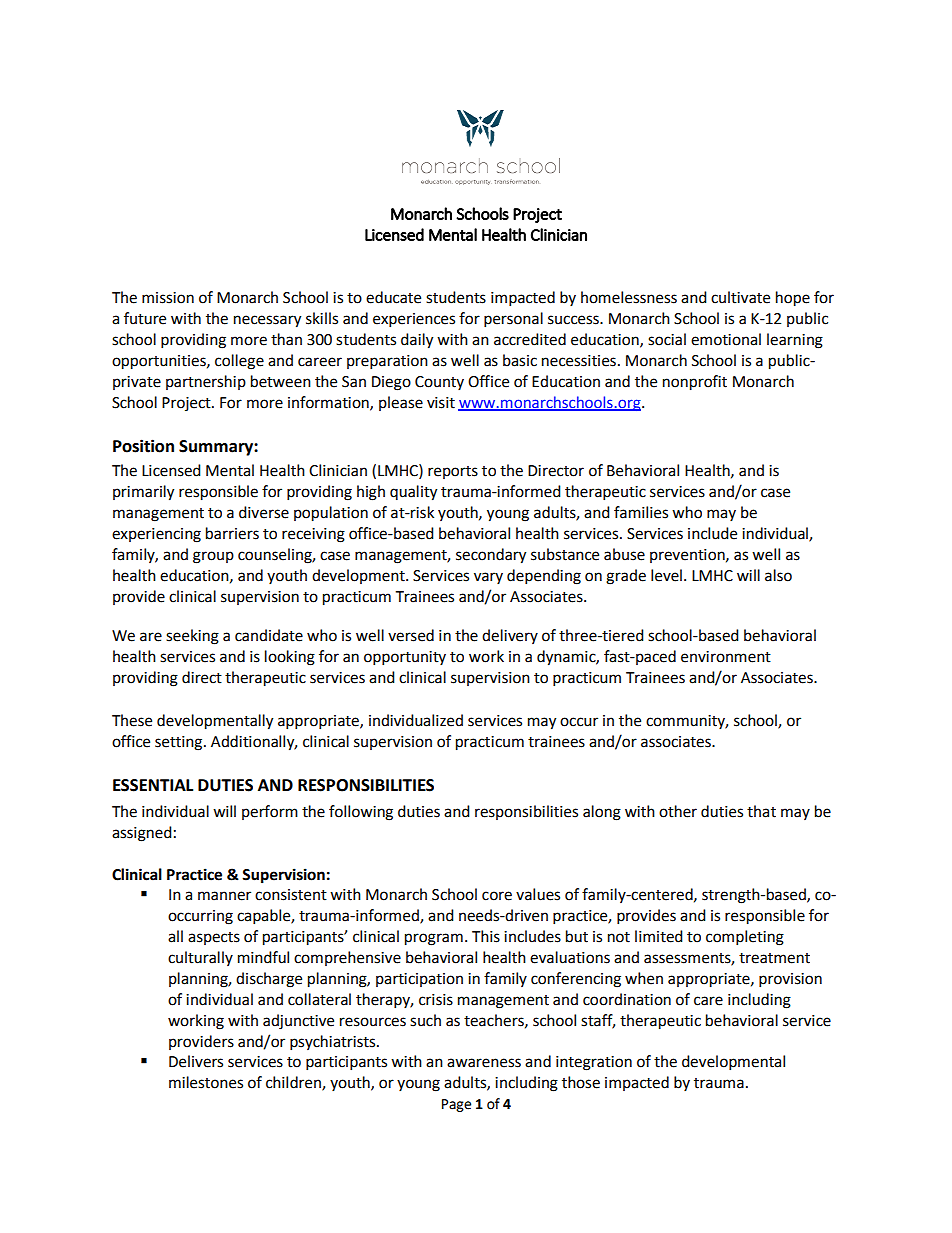  I want to click on emotional, so click(726, 339).
